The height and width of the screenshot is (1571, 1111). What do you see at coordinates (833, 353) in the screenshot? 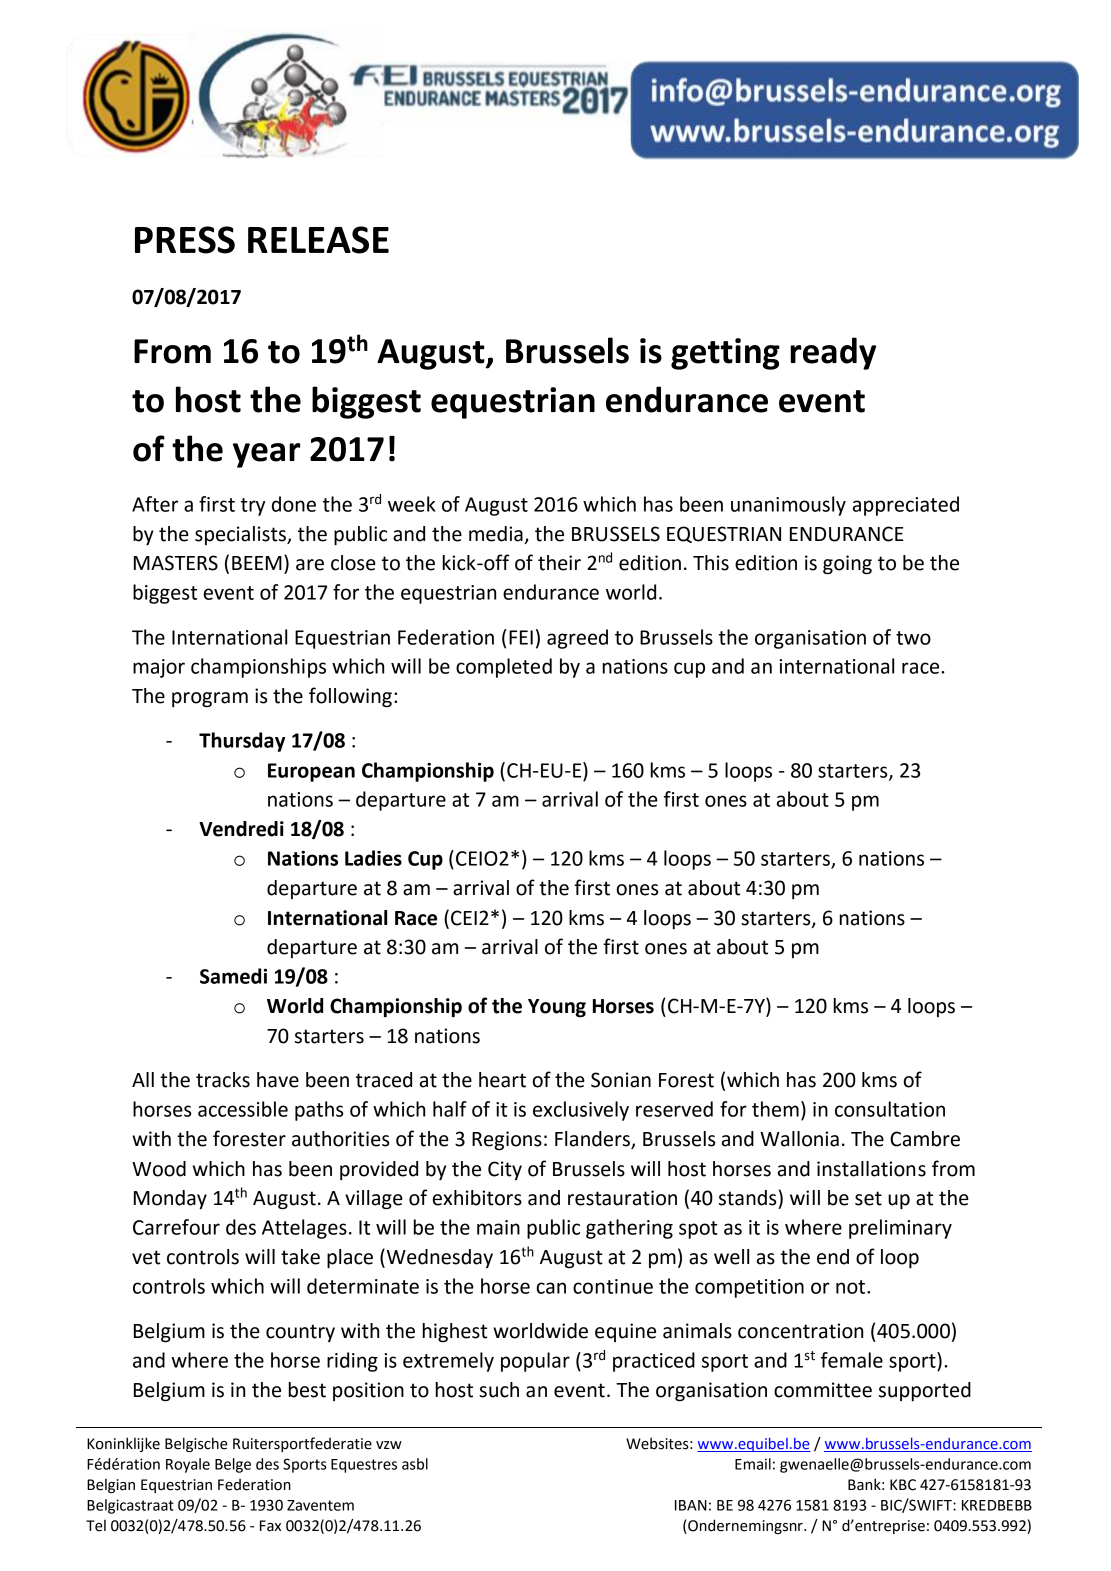
I see `ready` at bounding box center [833, 353].
